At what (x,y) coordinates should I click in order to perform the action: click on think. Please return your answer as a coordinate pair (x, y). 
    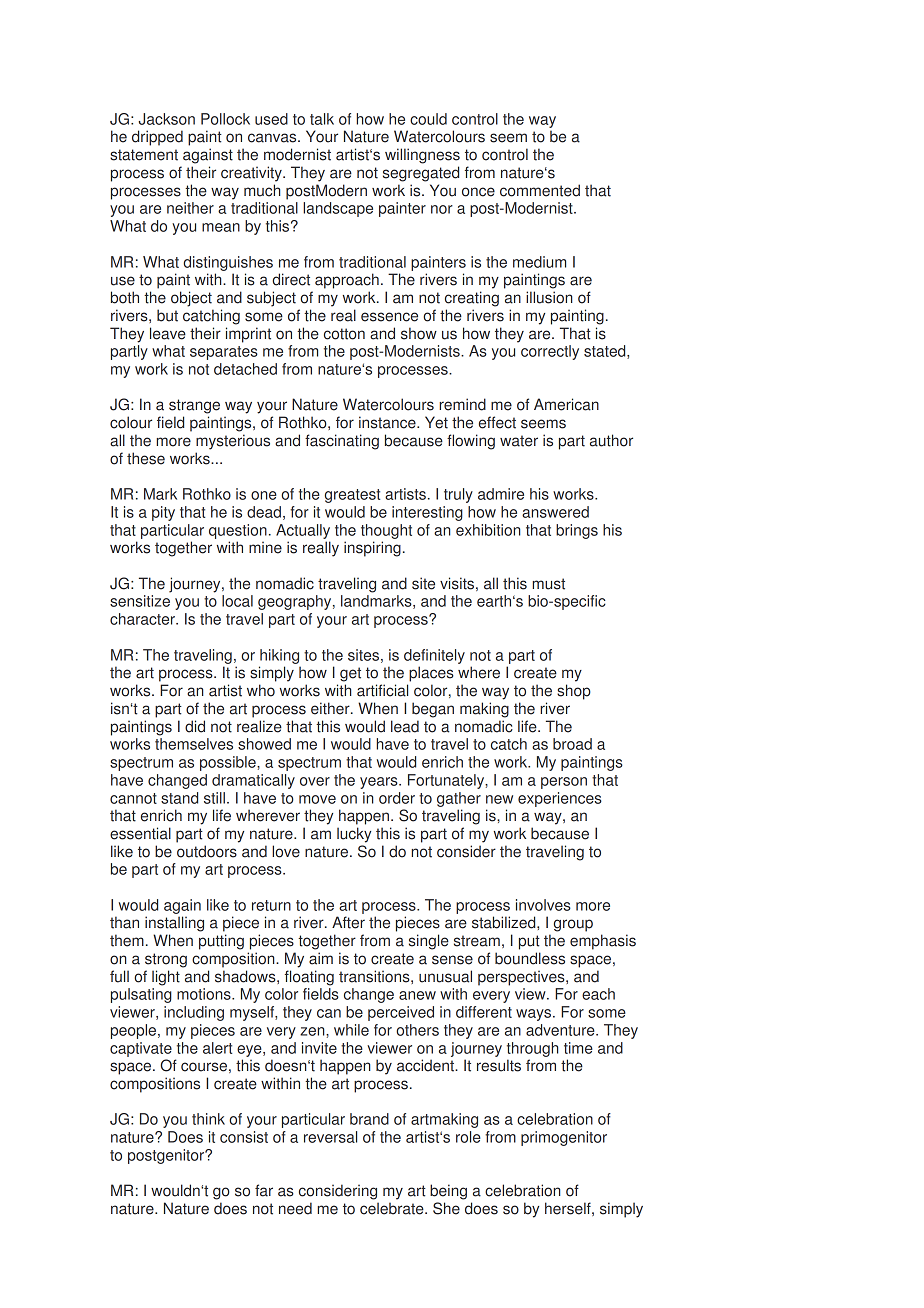
    Looking at the image, I should click on (208, 1119).
